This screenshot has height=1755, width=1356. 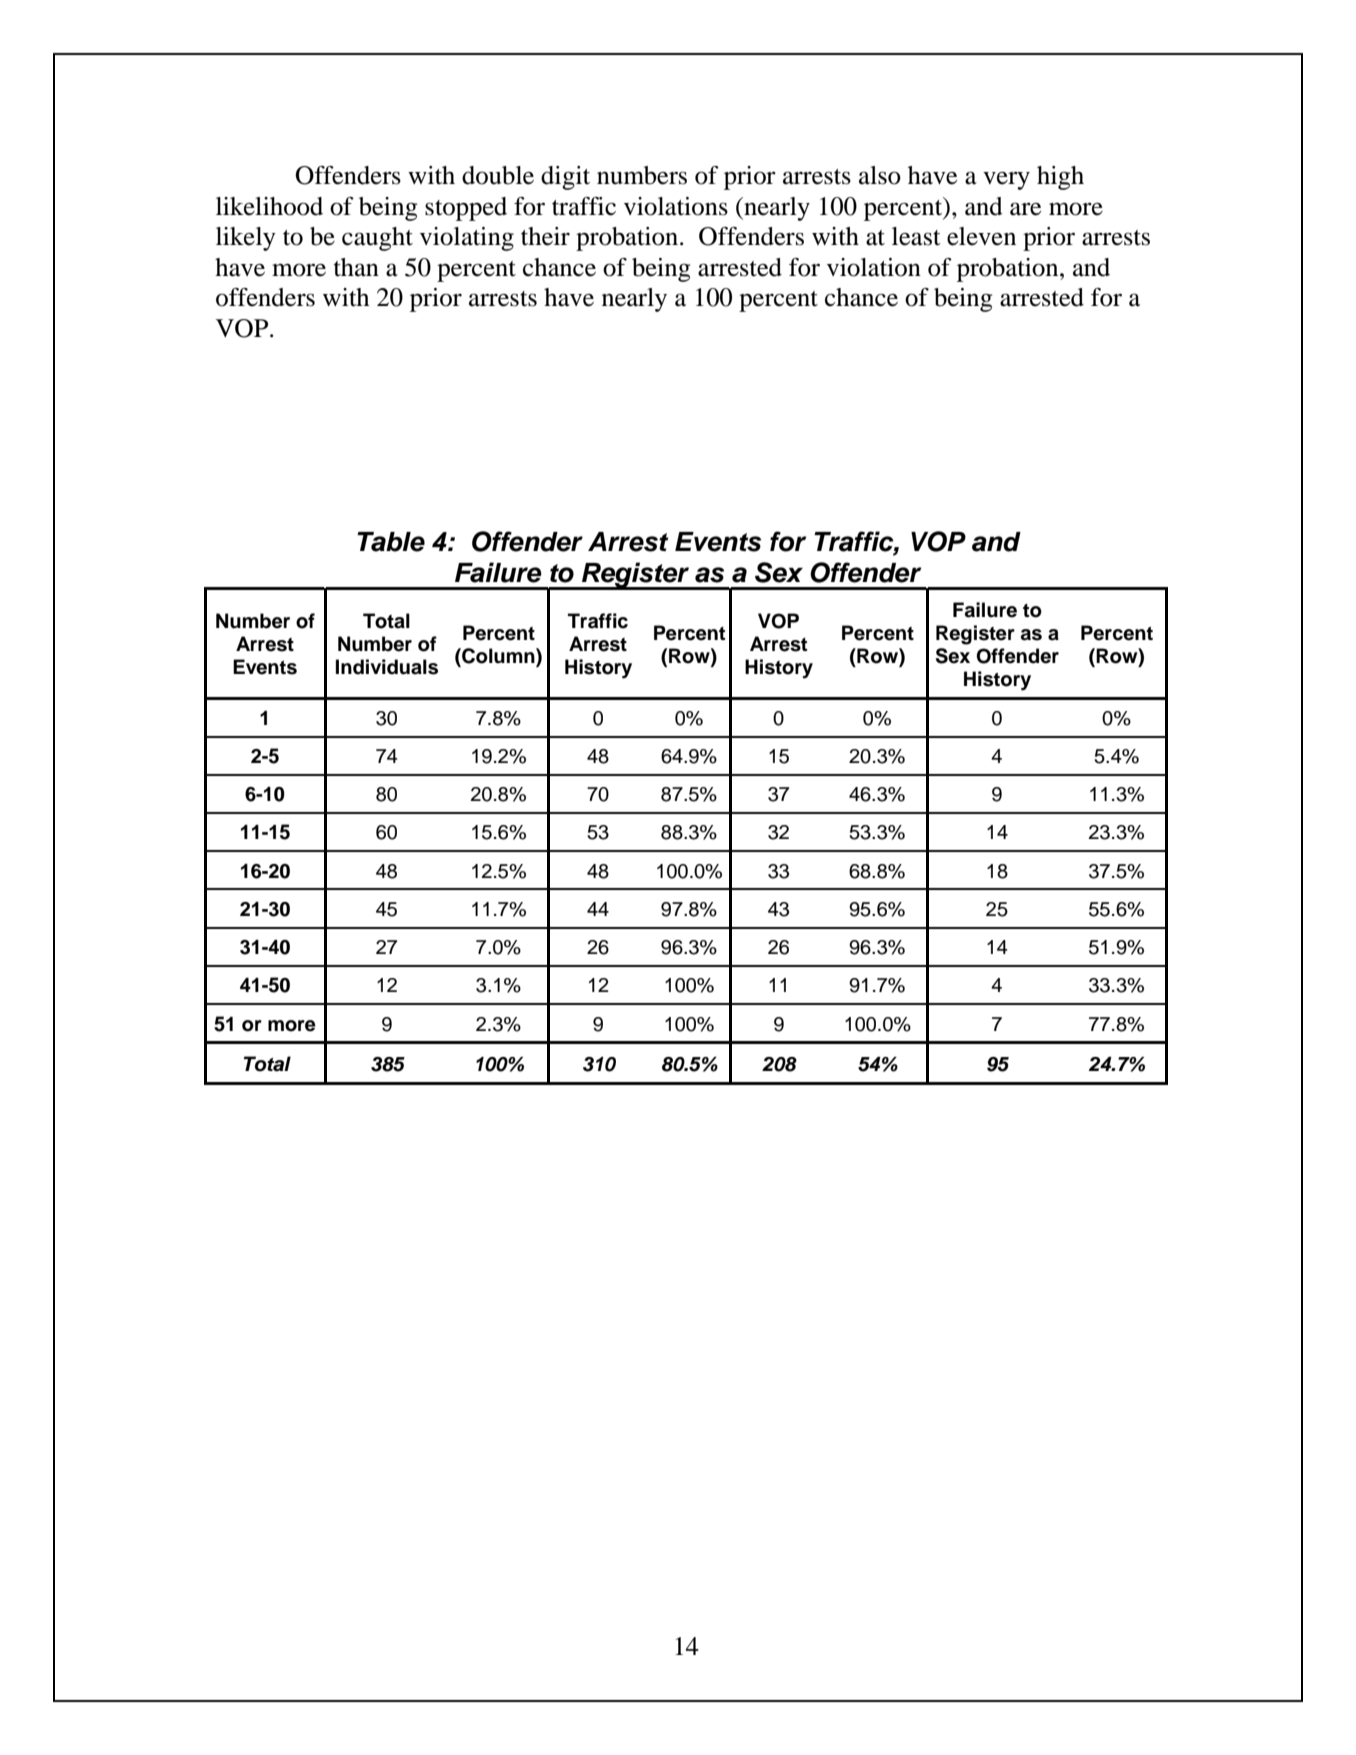 What do you see at coordinates (377, 239) in the screenshot?
I see `caught` at bounding box center [377, 239].
